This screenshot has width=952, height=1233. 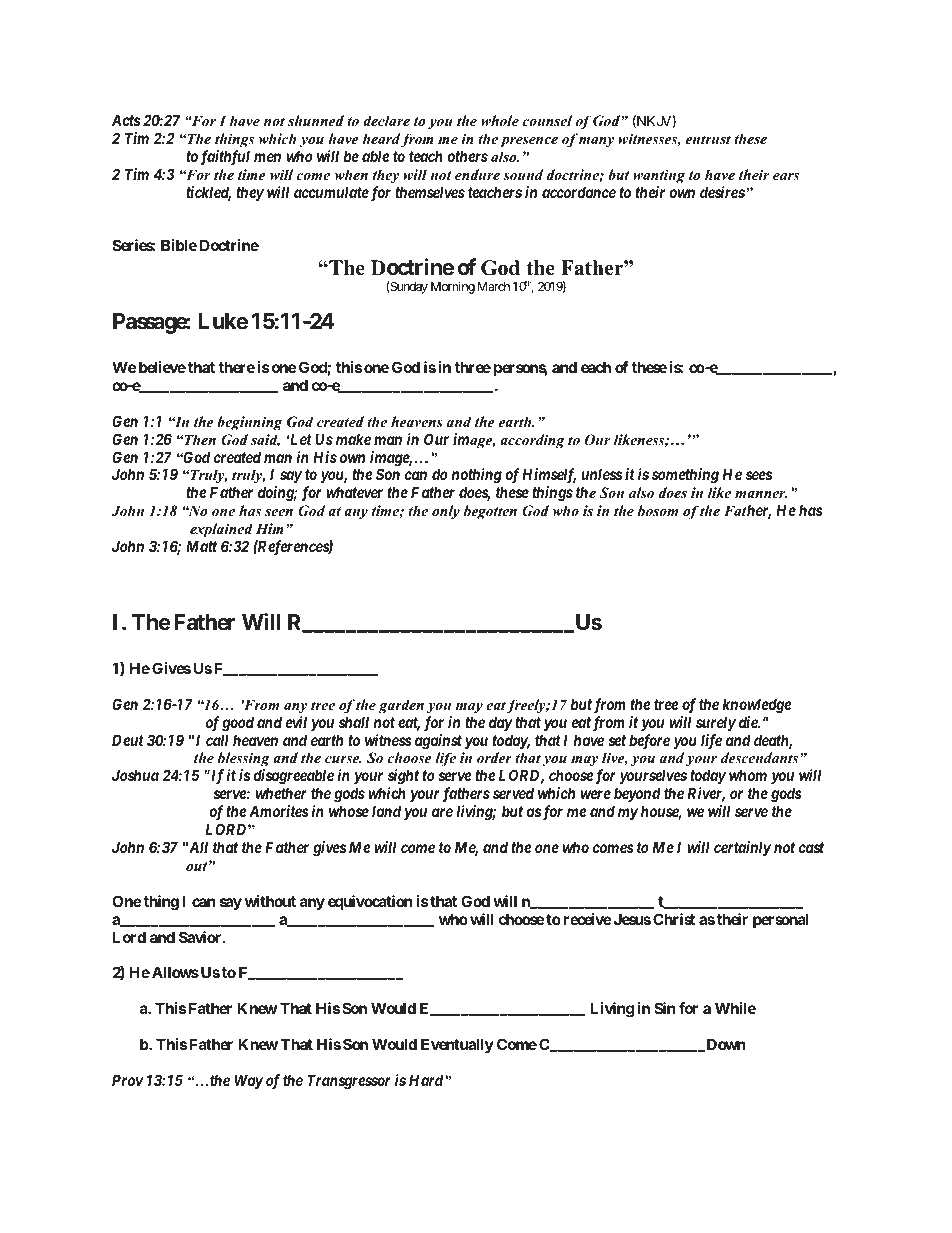 What do you see at coordinates (467, 156) in the screenshot?
I see `others` at bounding box center [467, 156].
